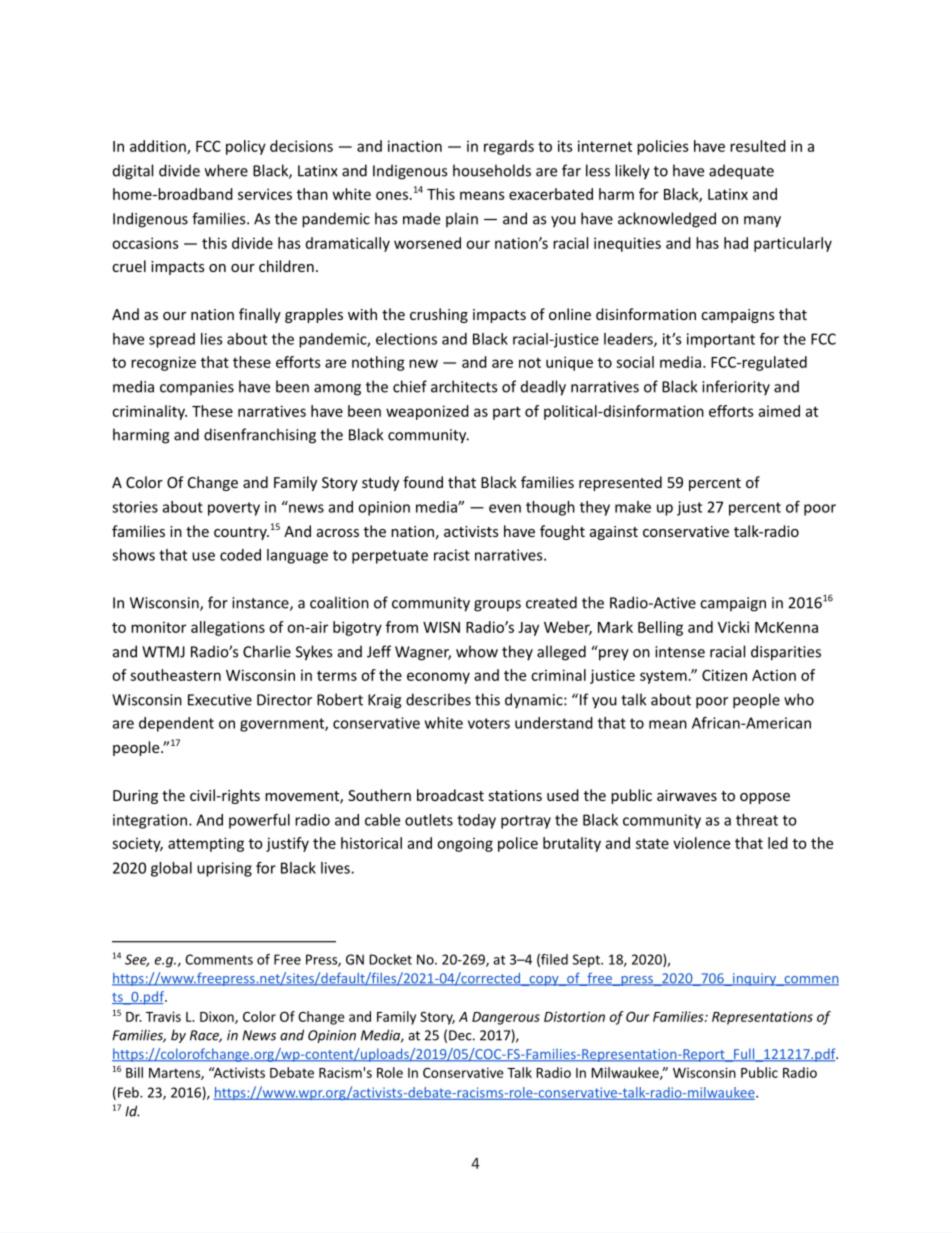 This screenshot has height=1233, width=952. Describe the element at coordinates (741, 172) in the screenshot. I see `adequate` at that location.
